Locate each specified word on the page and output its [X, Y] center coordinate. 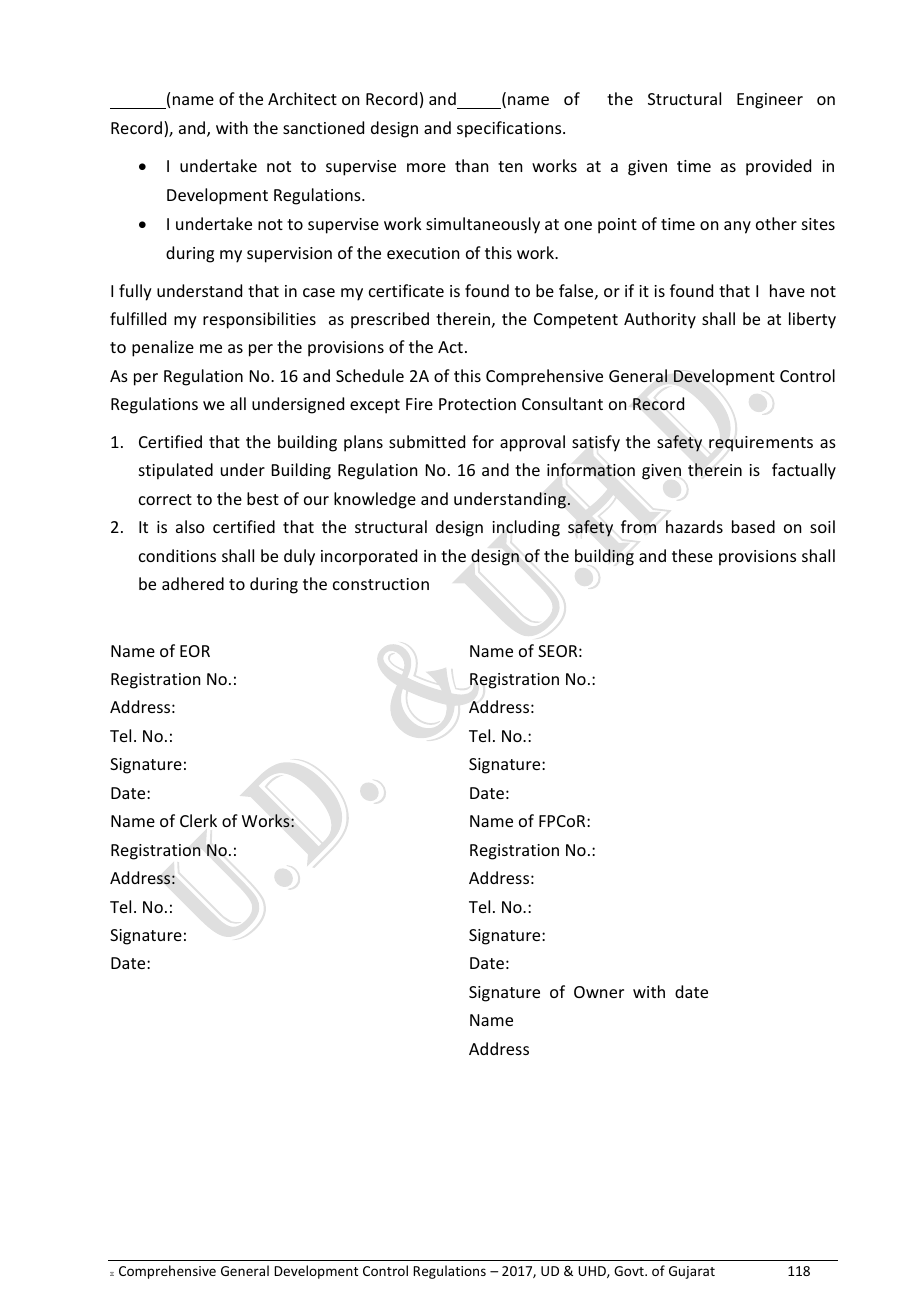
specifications [510, 129]
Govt [630, 1271]
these [692, 555]
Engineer [770, 101]
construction [381, 584]
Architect [302, 98]
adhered [193, 583]
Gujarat [692, 1272]
